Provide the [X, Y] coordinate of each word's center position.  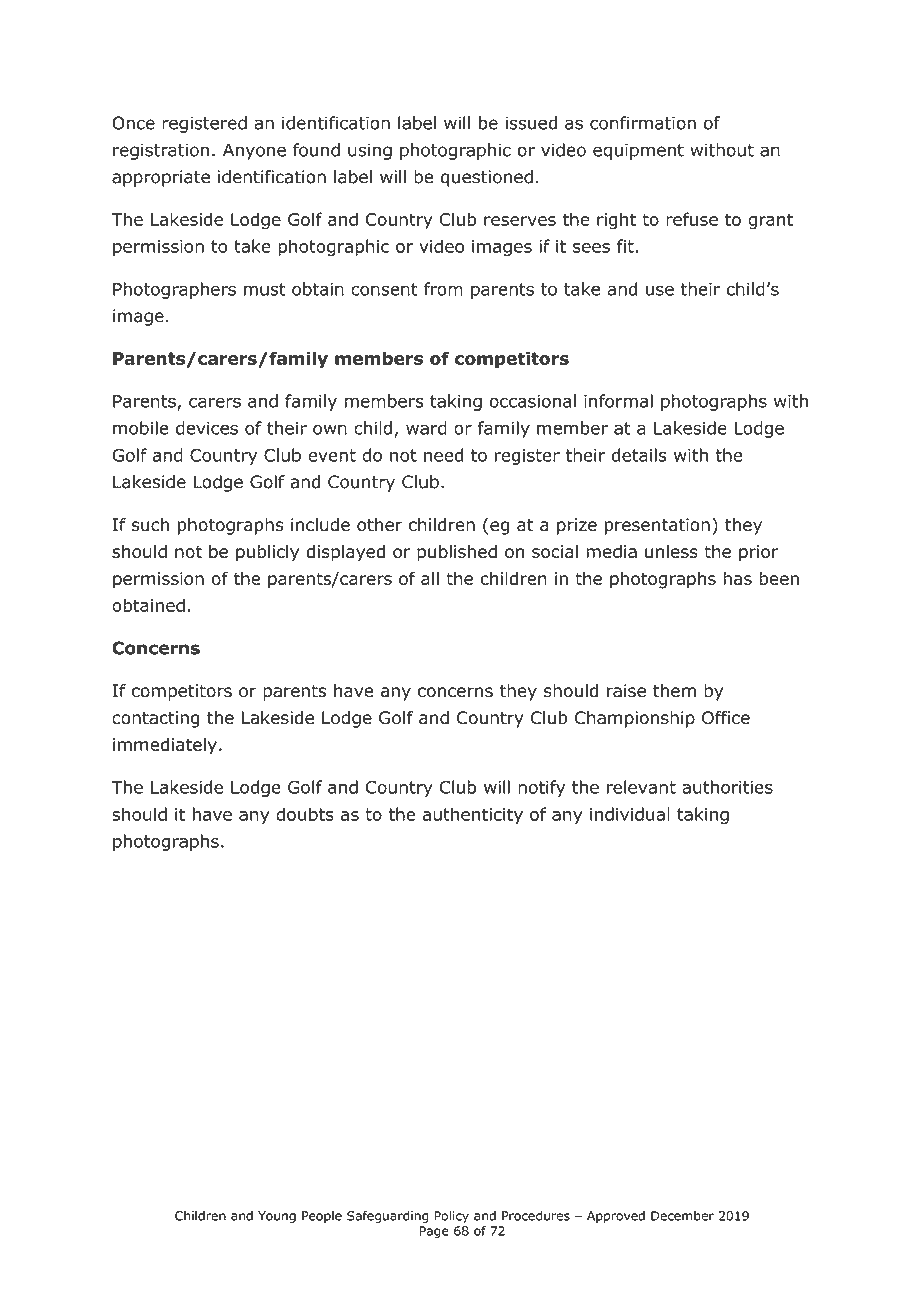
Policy [451, 1217]
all [430, 578]
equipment [638, 151]
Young [277, 1217]
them [674, 691]
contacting [155, 719]
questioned [487, 178]
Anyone [254, 151]
